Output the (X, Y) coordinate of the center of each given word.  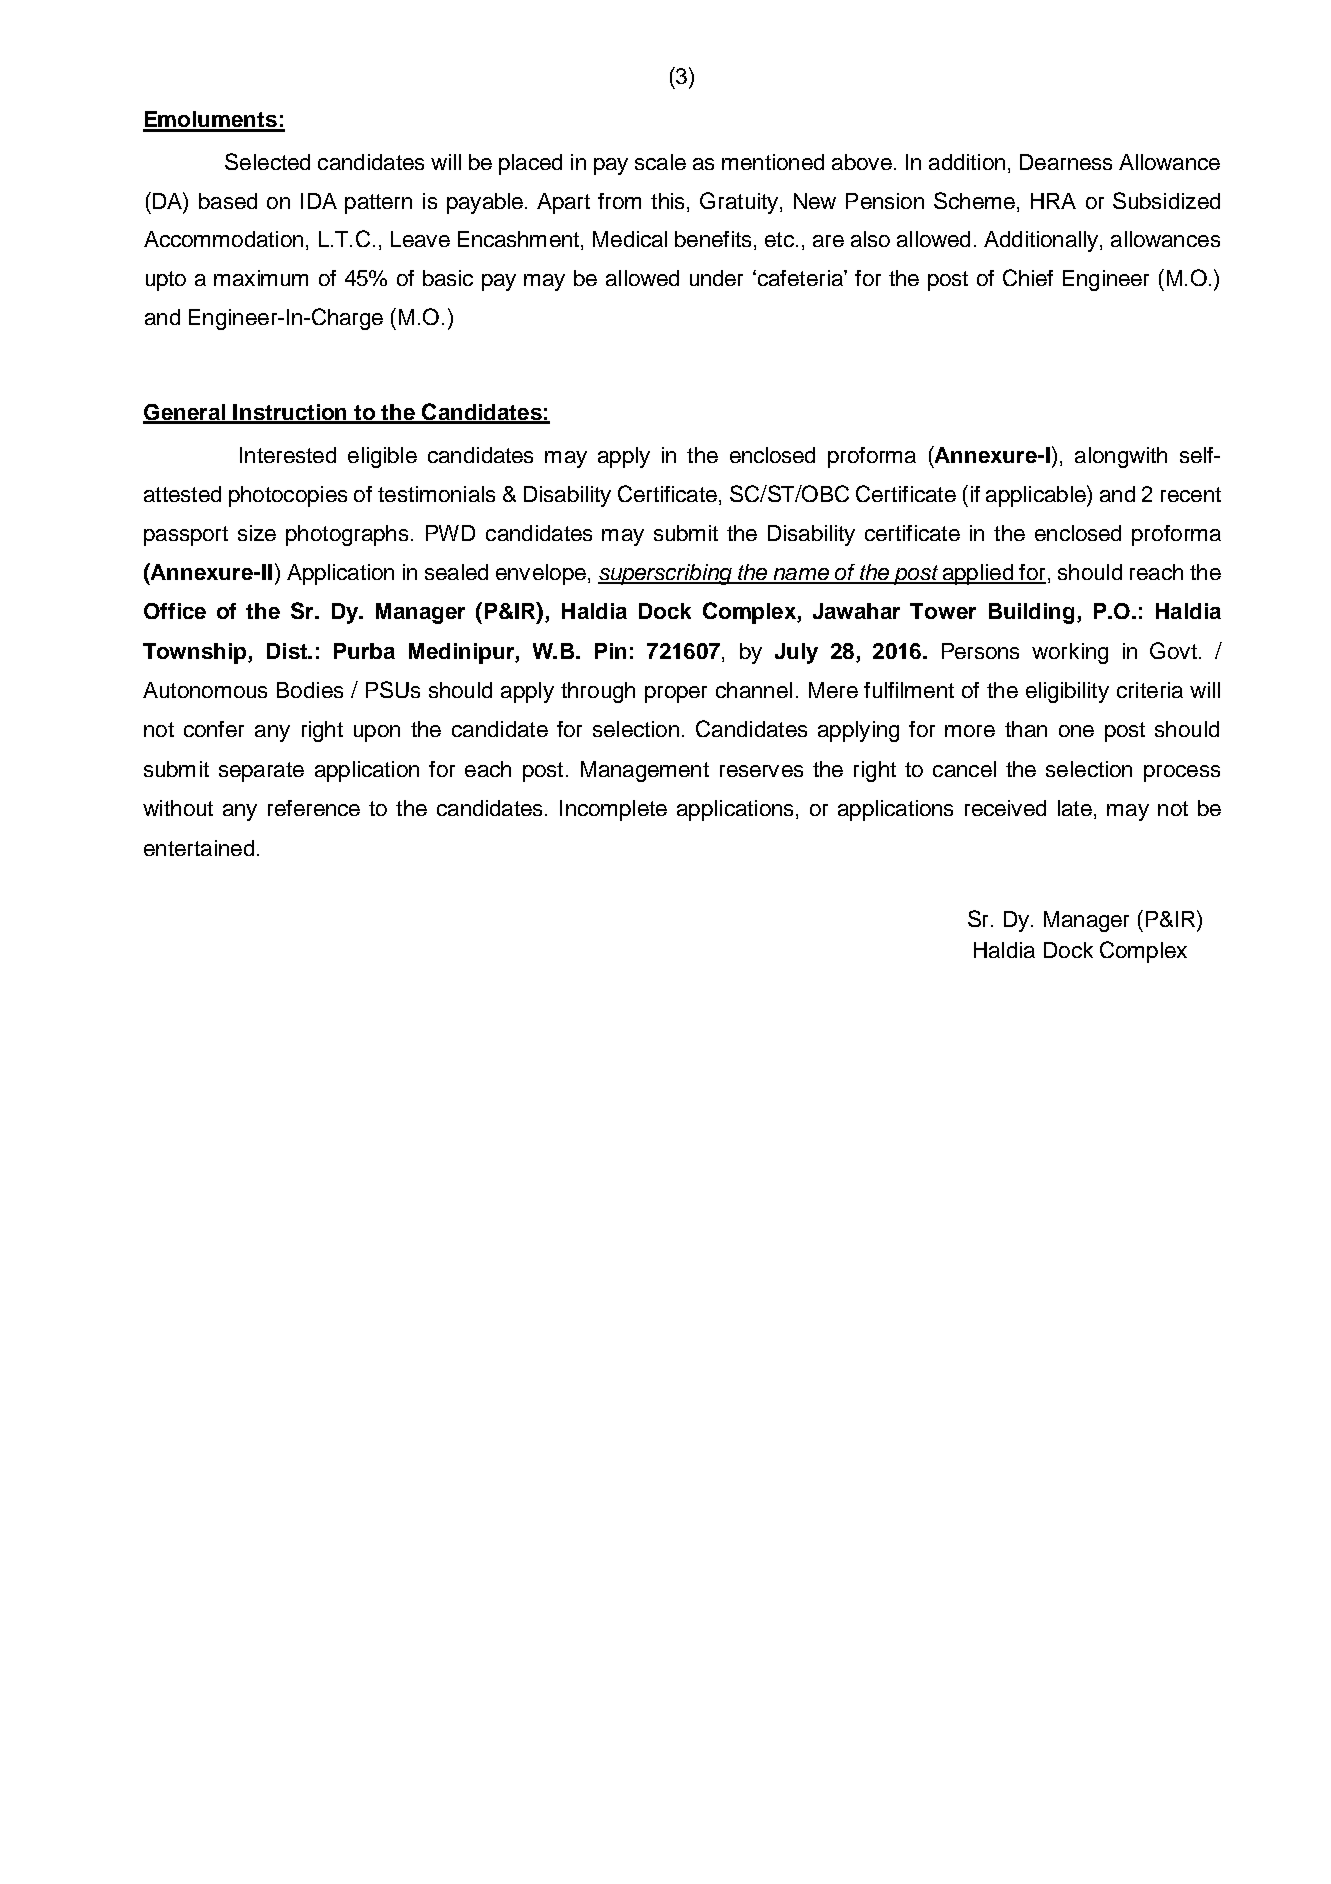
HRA (1053, 201)
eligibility (1067, 692)
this (669, 201)
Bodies (310, 690)
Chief (1028, 277)
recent (1191, 494)
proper (676, 694)
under (716, 278)
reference (314, 808)
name (801, 575)
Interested (288, 455)
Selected (267, 161)
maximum (261, 278)
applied (978, 574)
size (257, 533)
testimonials (436, 494)
